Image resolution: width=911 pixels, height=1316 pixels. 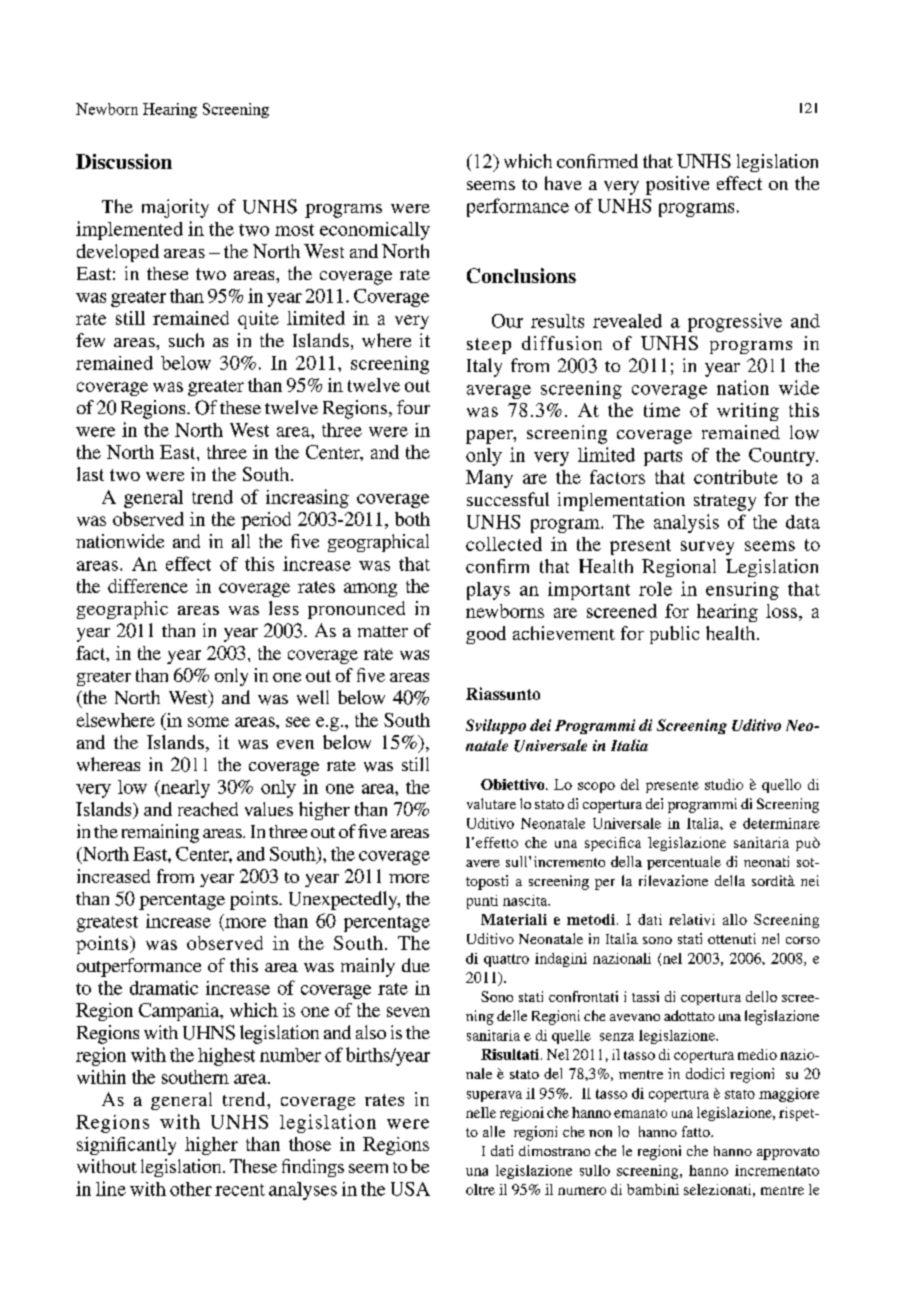 I want to click on both, so click(x=412, y=519).
